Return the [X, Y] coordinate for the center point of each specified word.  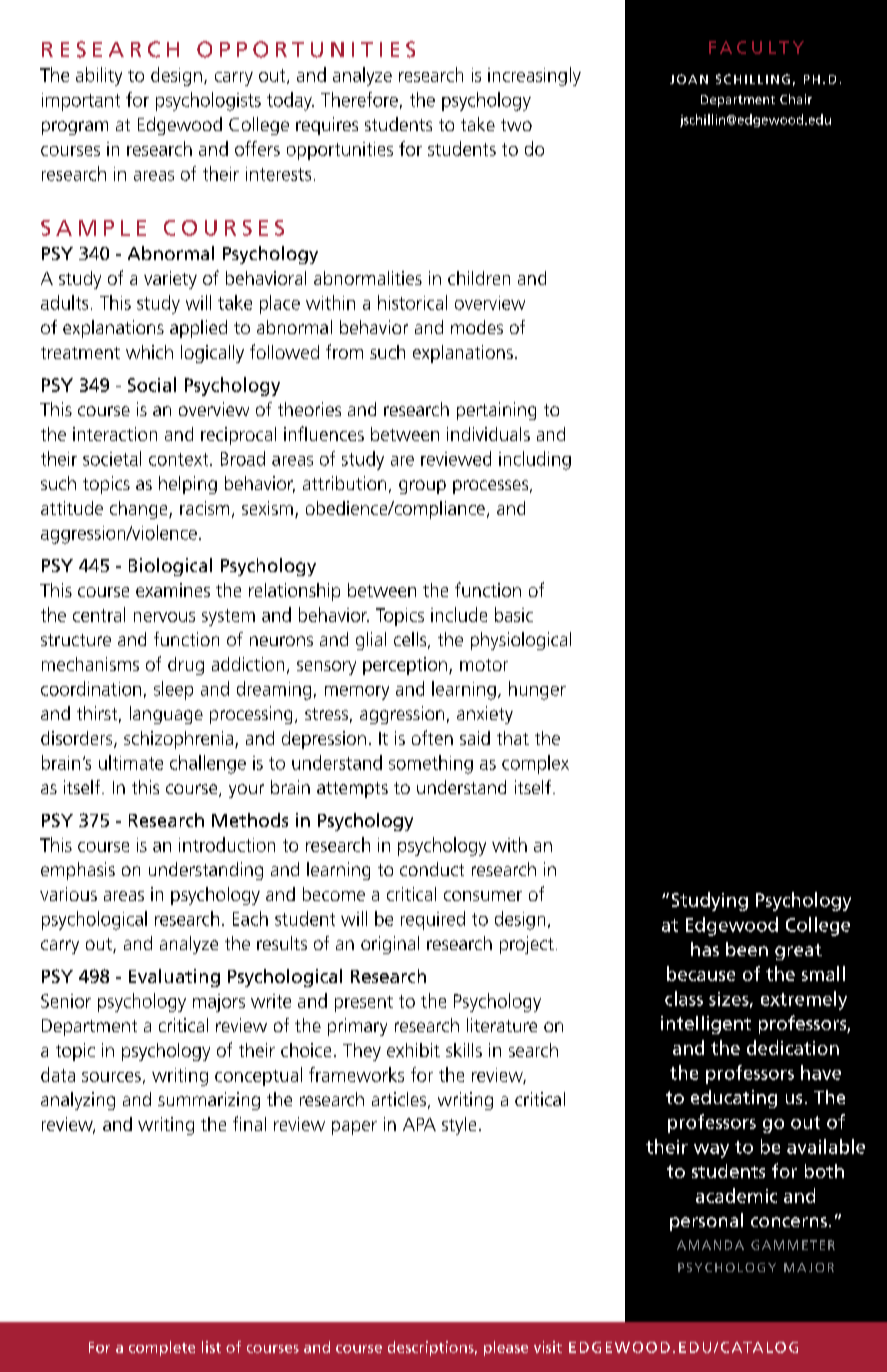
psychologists [208, 101]
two [516, 125]
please [506, 1348]
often [432, 737]
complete [162, 1348]
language [166, 715]
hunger [537, 690]
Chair [796, 99]
